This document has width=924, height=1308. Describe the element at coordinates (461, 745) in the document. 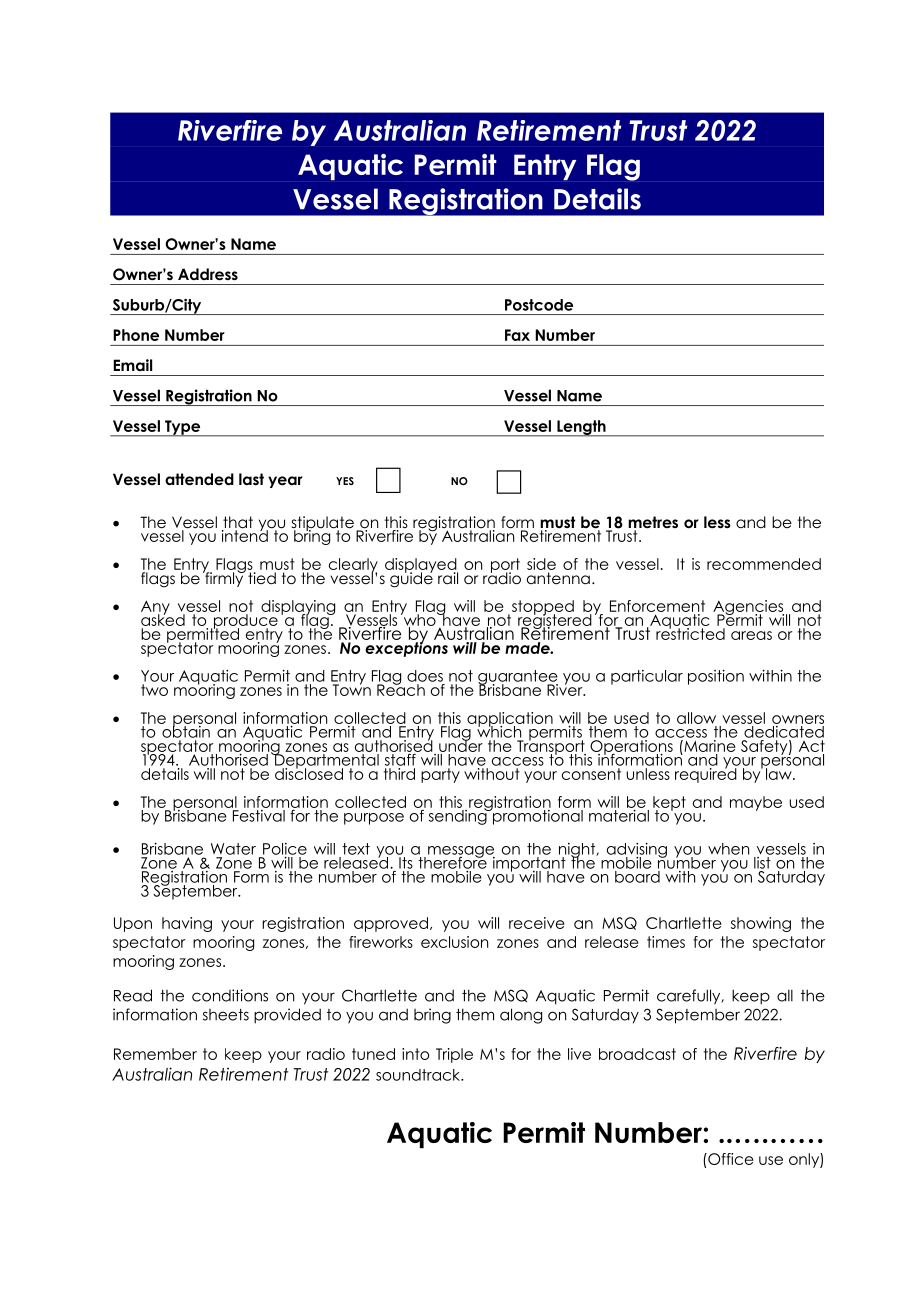

I see `under` at that location.
